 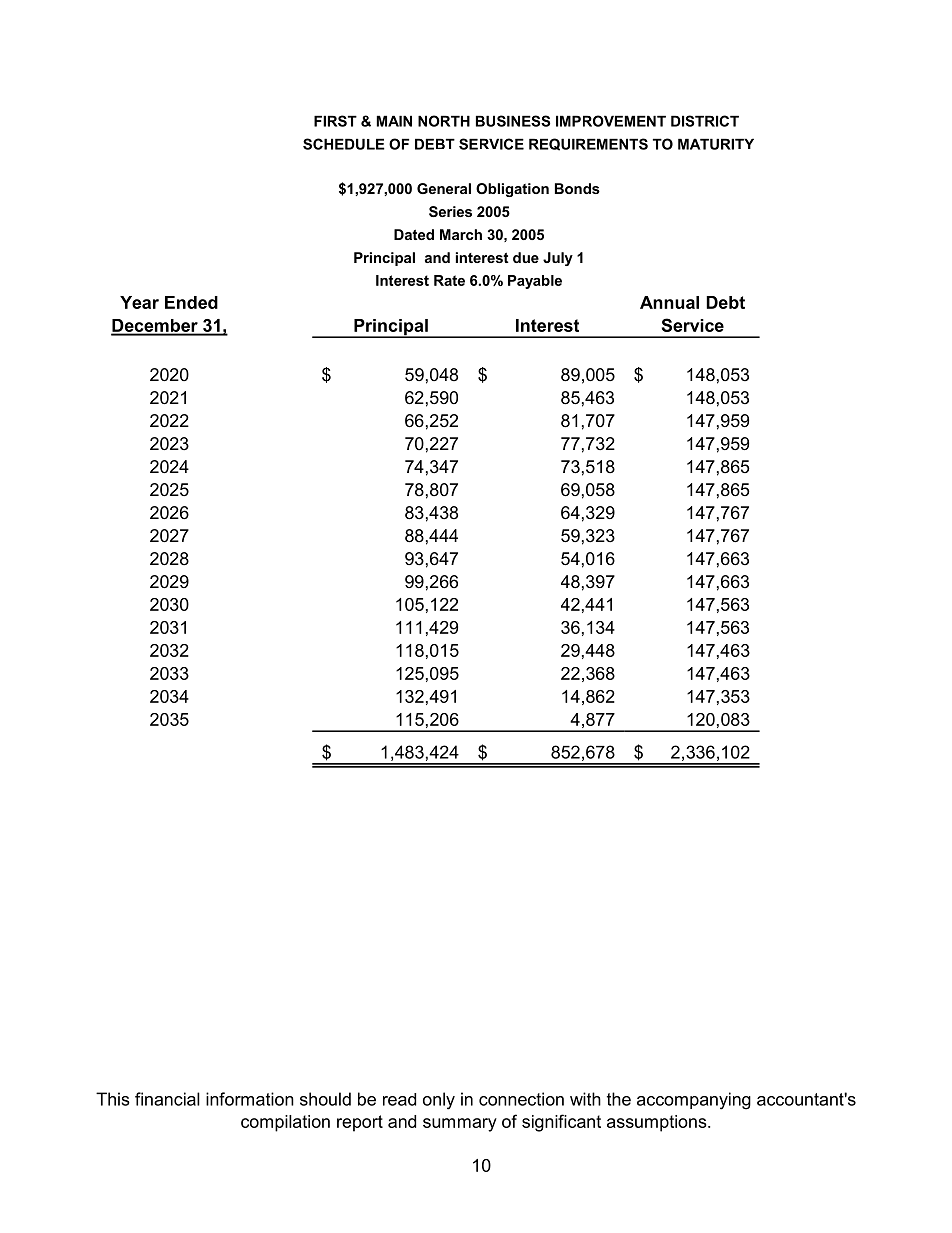 I want to click on Rate, so click(x=449, y=280).
